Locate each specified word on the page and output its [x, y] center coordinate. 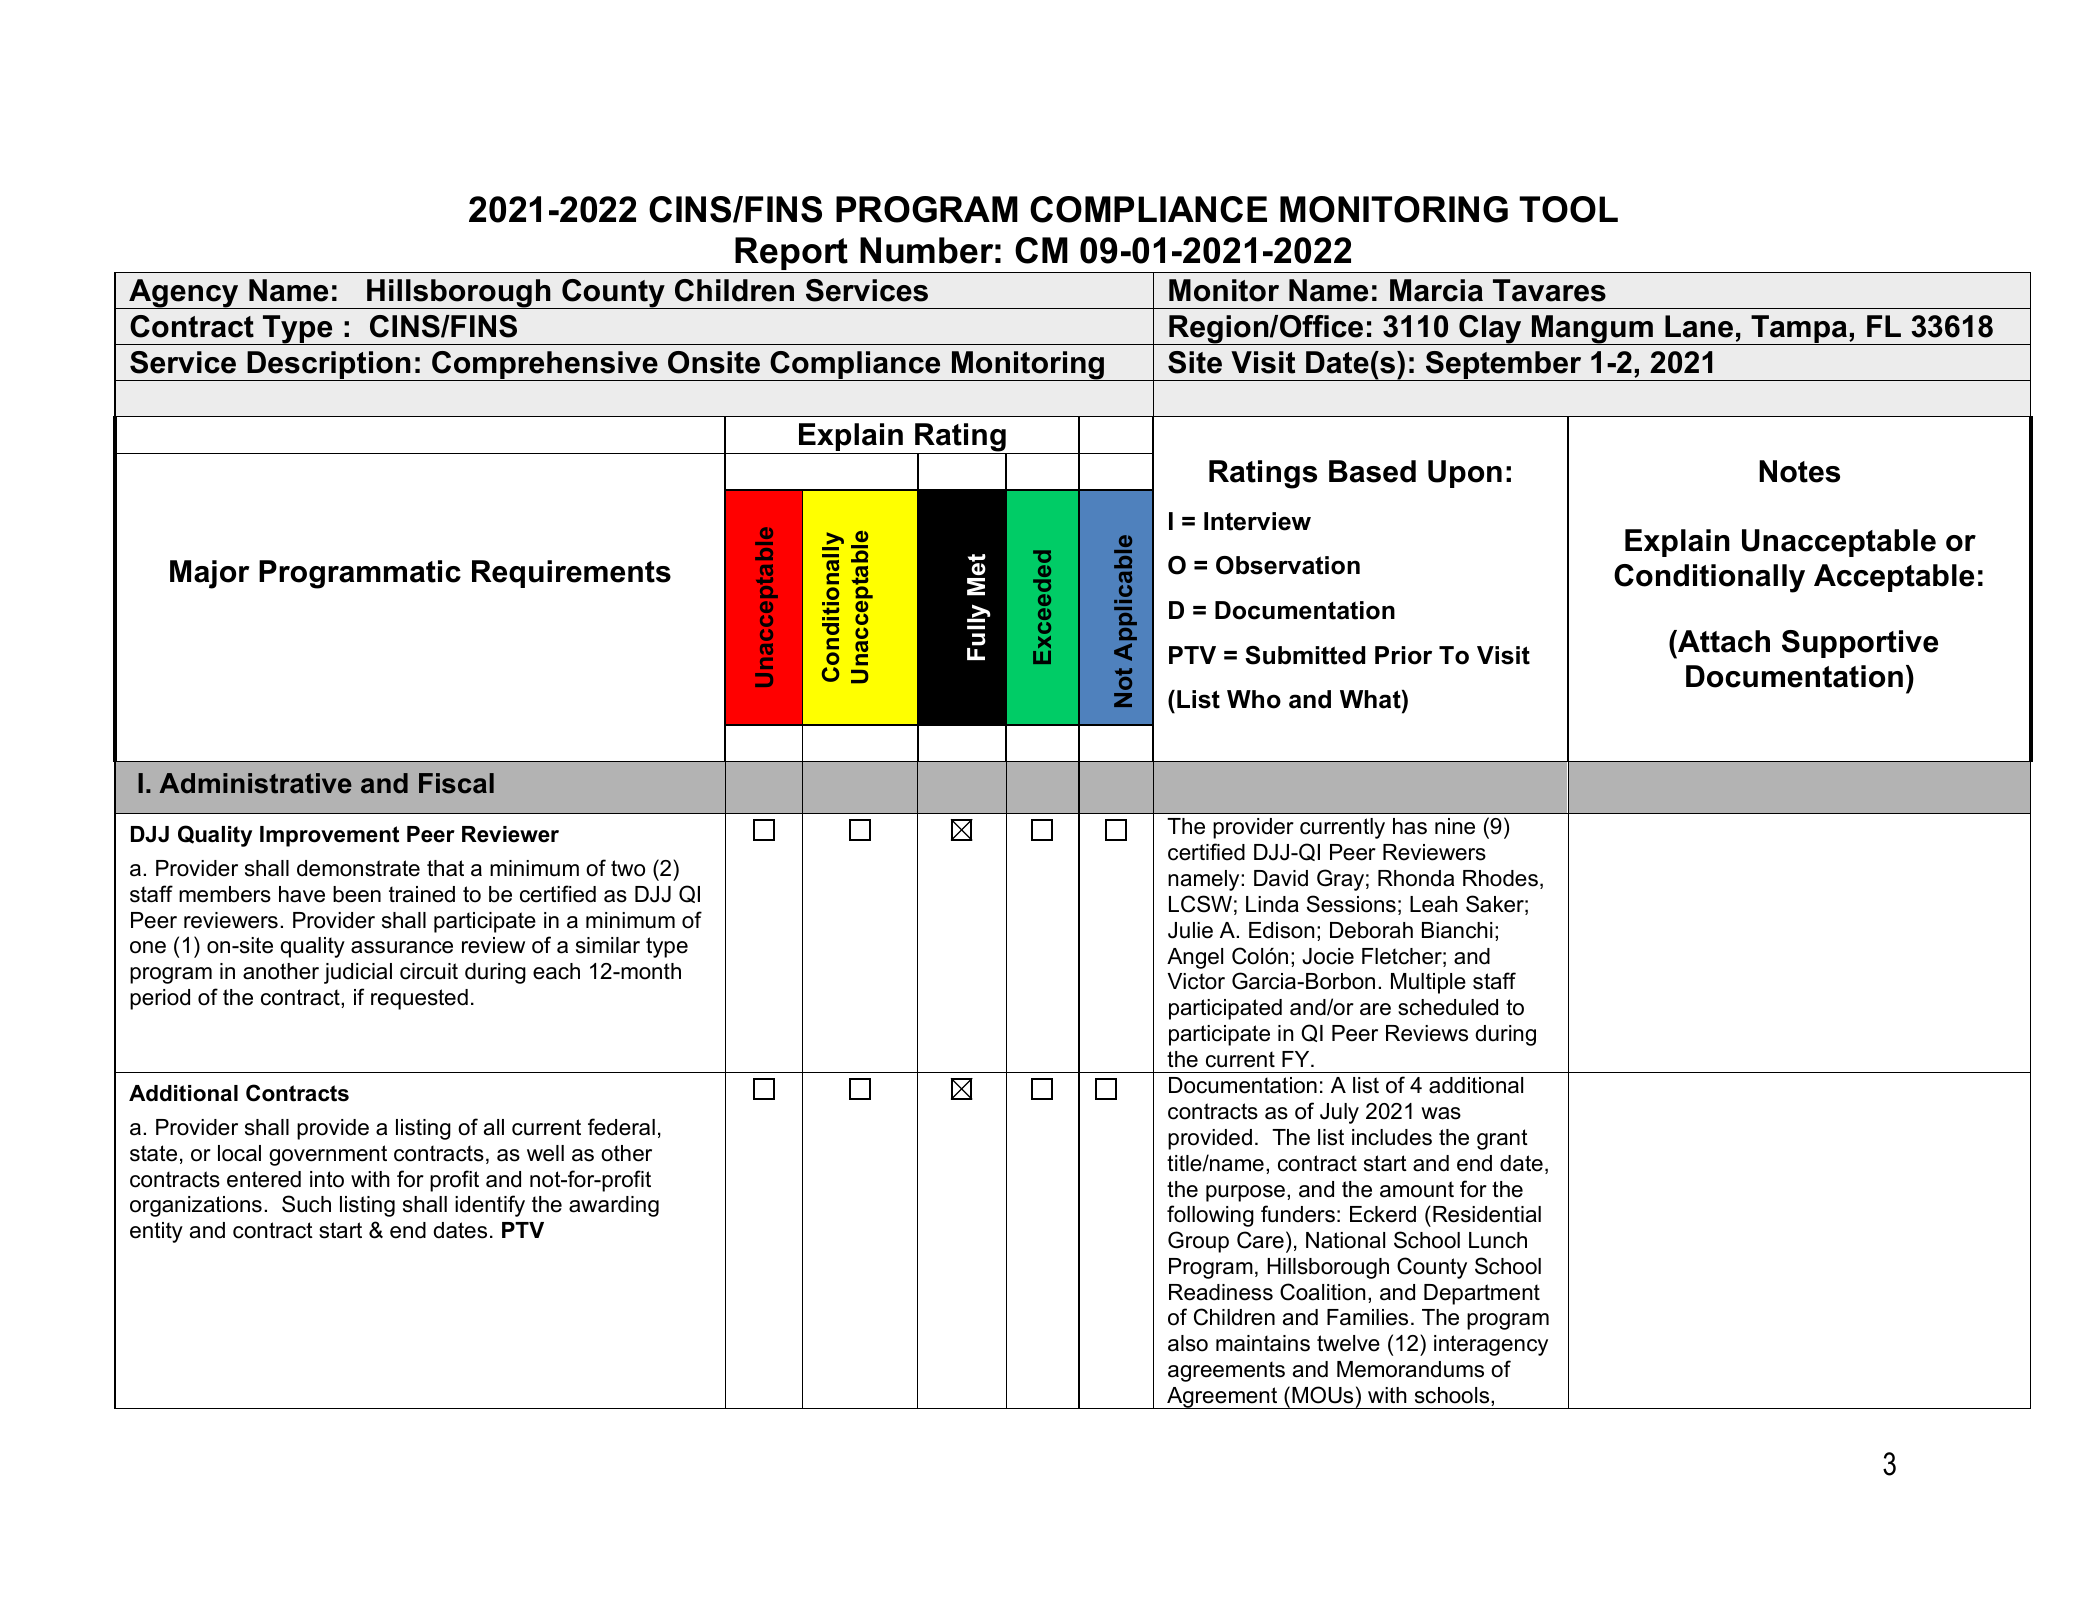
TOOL [1568, 209]
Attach [1723, 641]
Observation [1288, 565]
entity [156, 1232]
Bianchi [1457, 930]
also [1188, 1343]
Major [209, 574]
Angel [1195, 958]
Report [792, 255]
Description [329, 366]
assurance [402, 947]
